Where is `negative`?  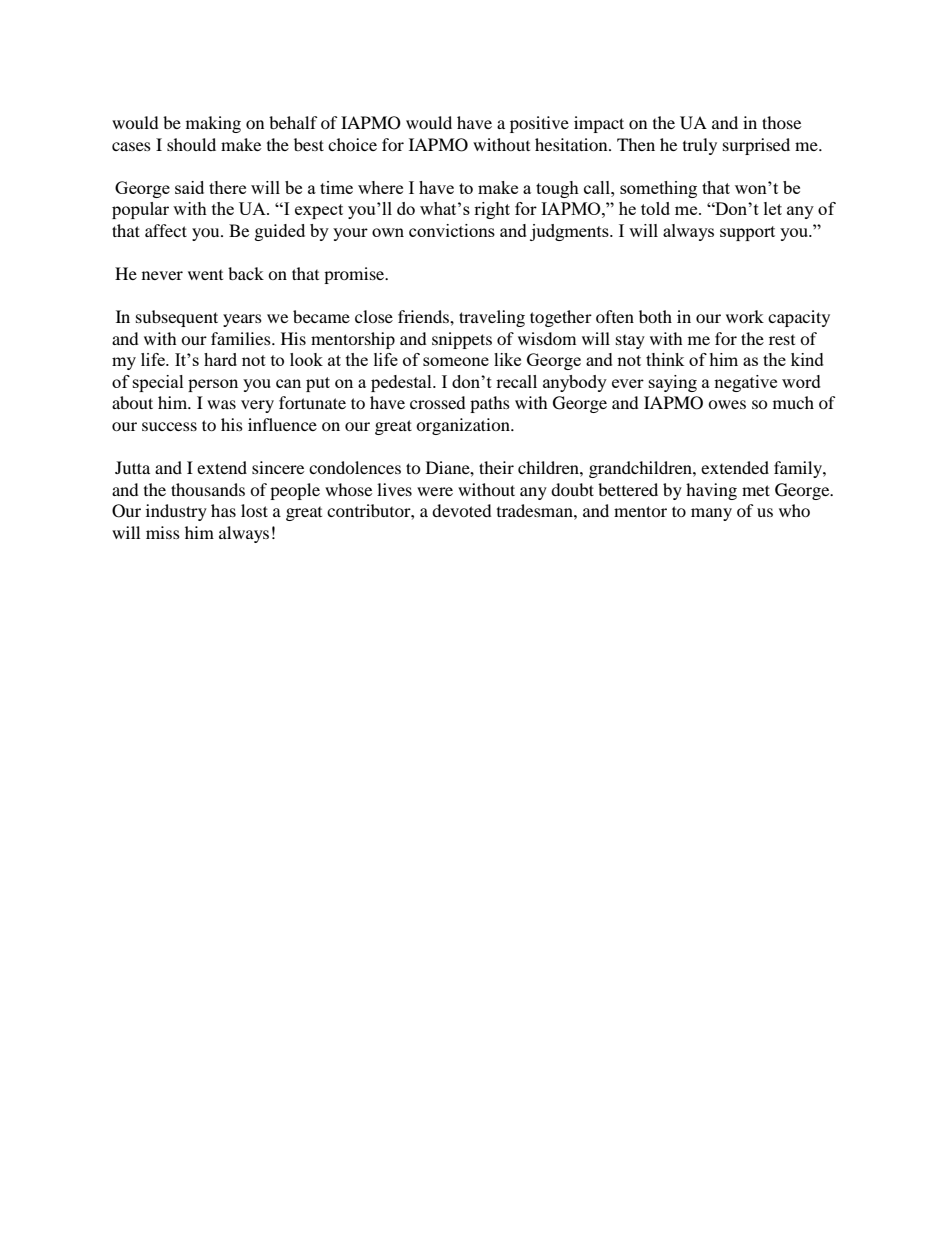
negative is located at coordinates (745, 383).
